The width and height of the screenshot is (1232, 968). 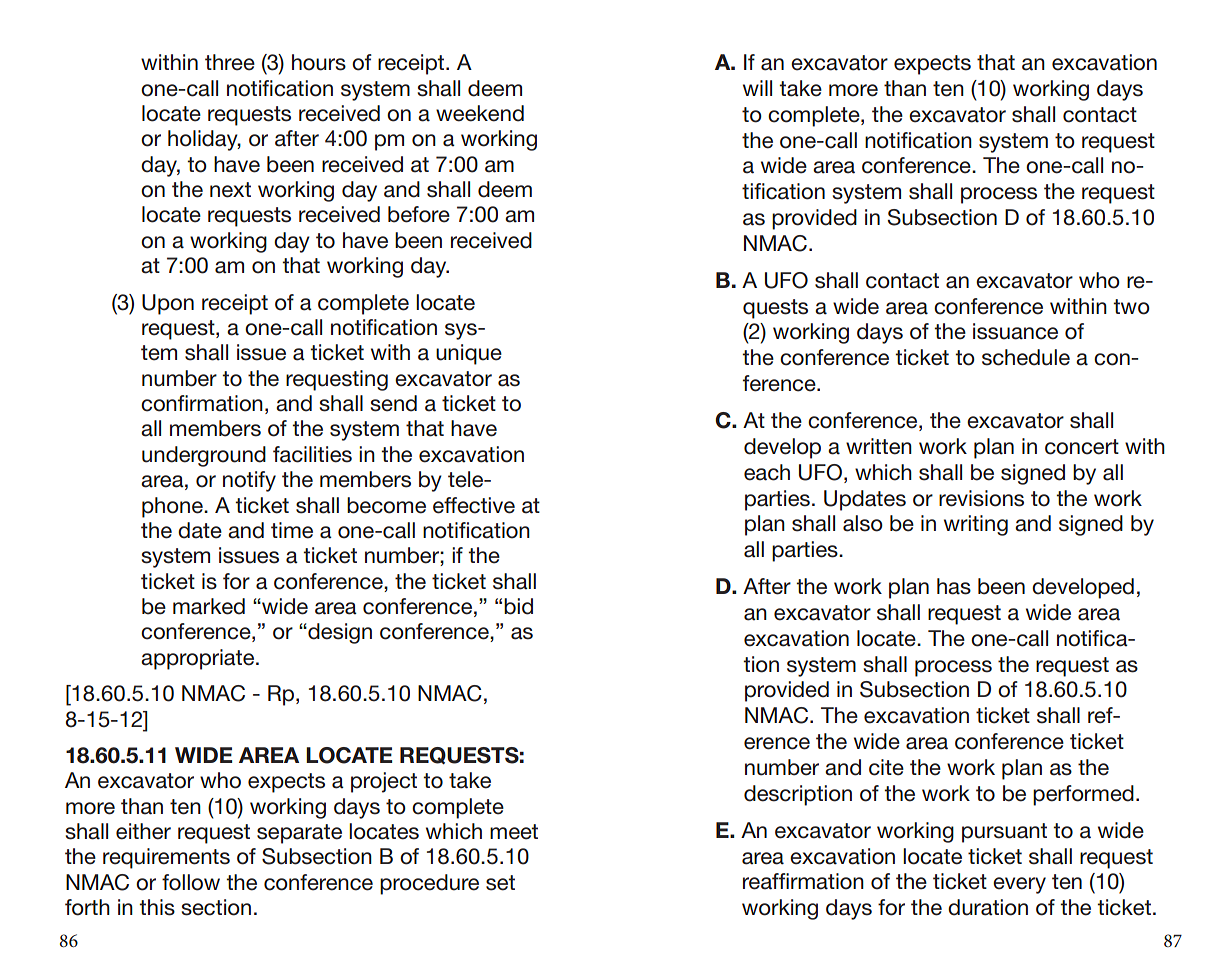 I want to click on notify, so click(x=249, y=481).
